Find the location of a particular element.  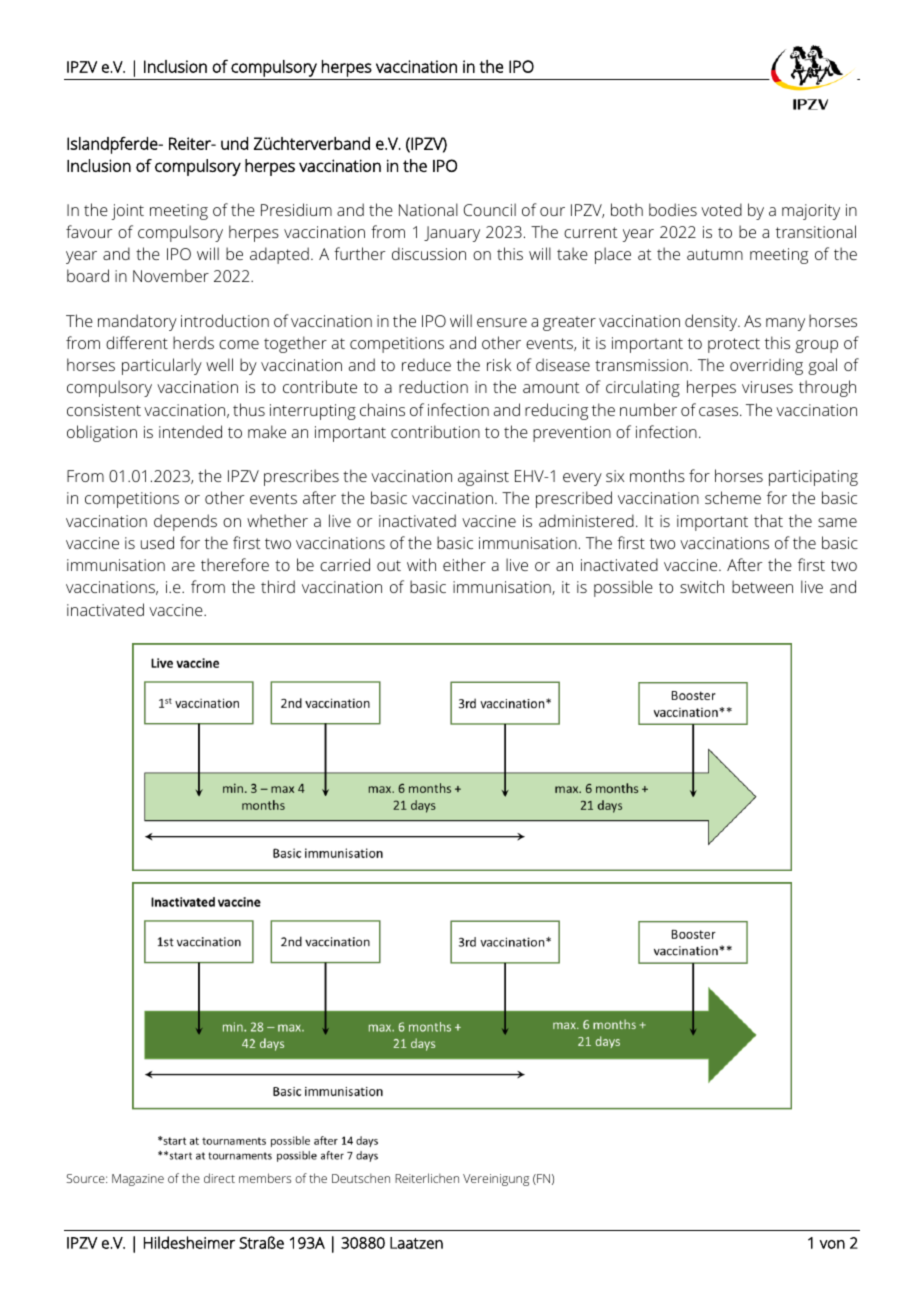

either is located at coordinates (464, 564).
